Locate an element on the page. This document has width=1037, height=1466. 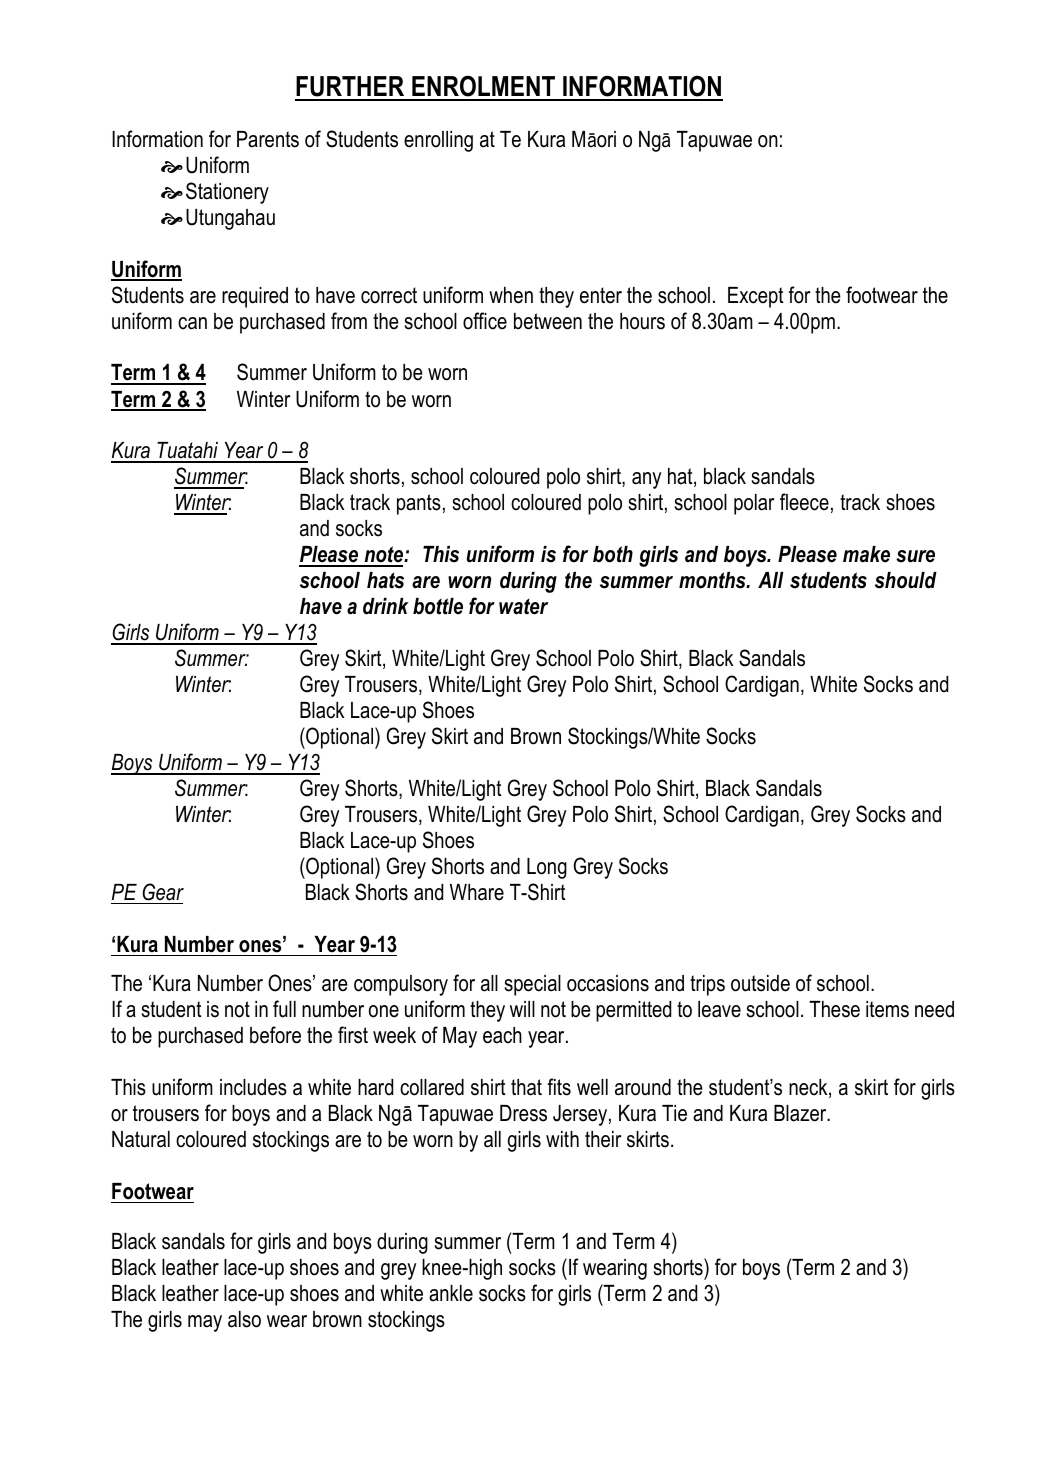
Stationery is located at coordinates (227, 193).
